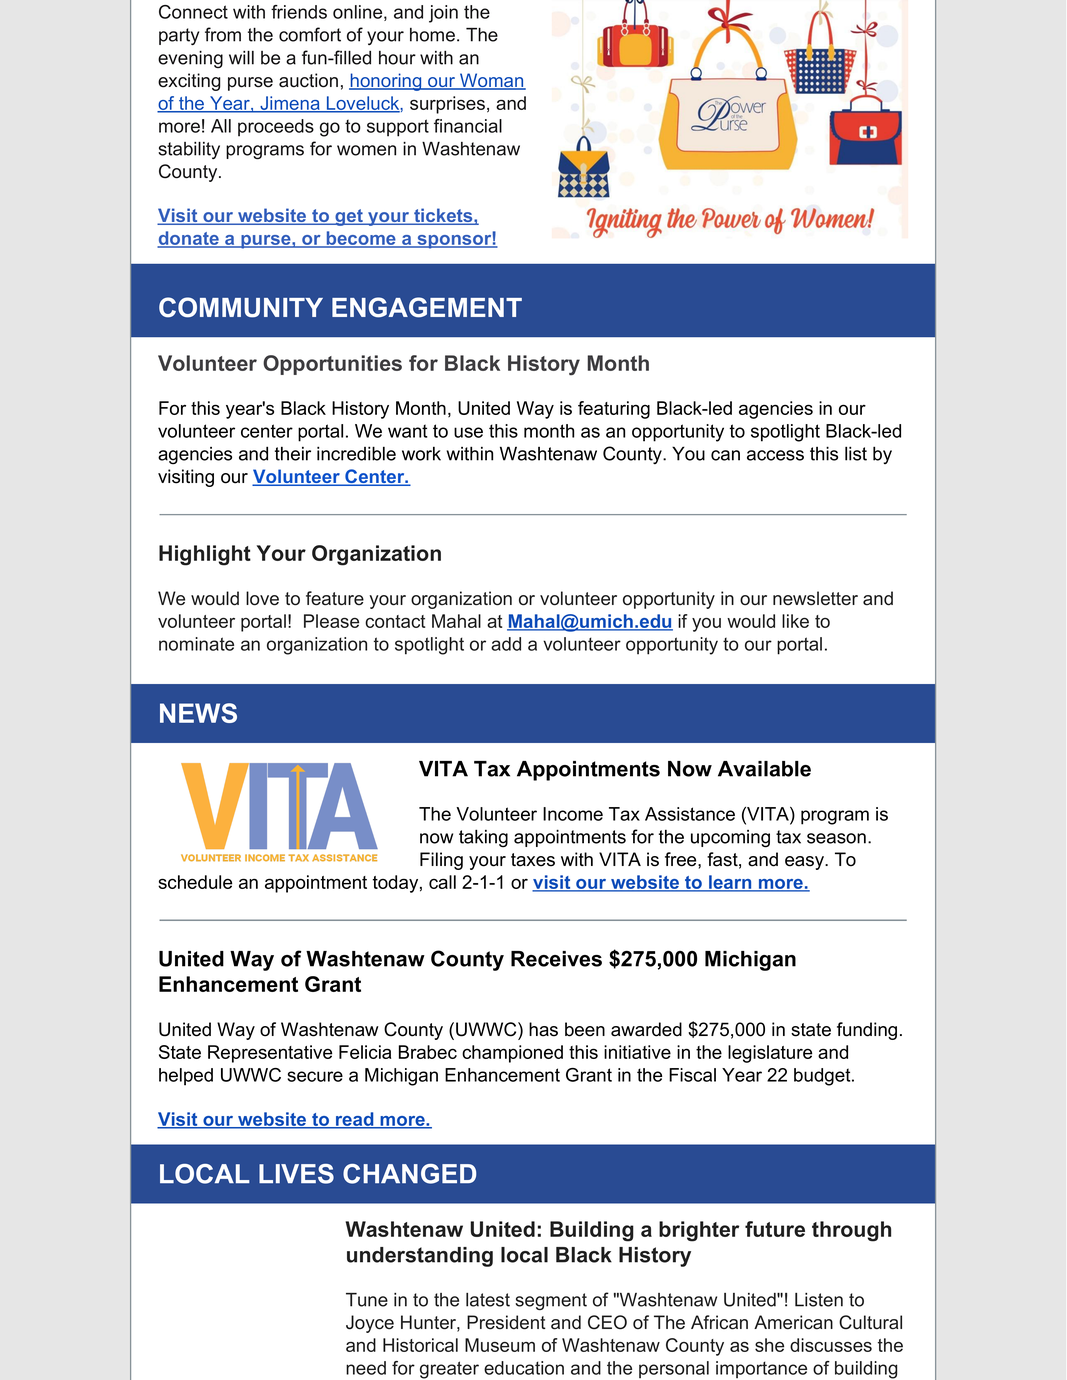 The image size is (1067, 1380). I want to click on Representative, so click(270, 1054).
